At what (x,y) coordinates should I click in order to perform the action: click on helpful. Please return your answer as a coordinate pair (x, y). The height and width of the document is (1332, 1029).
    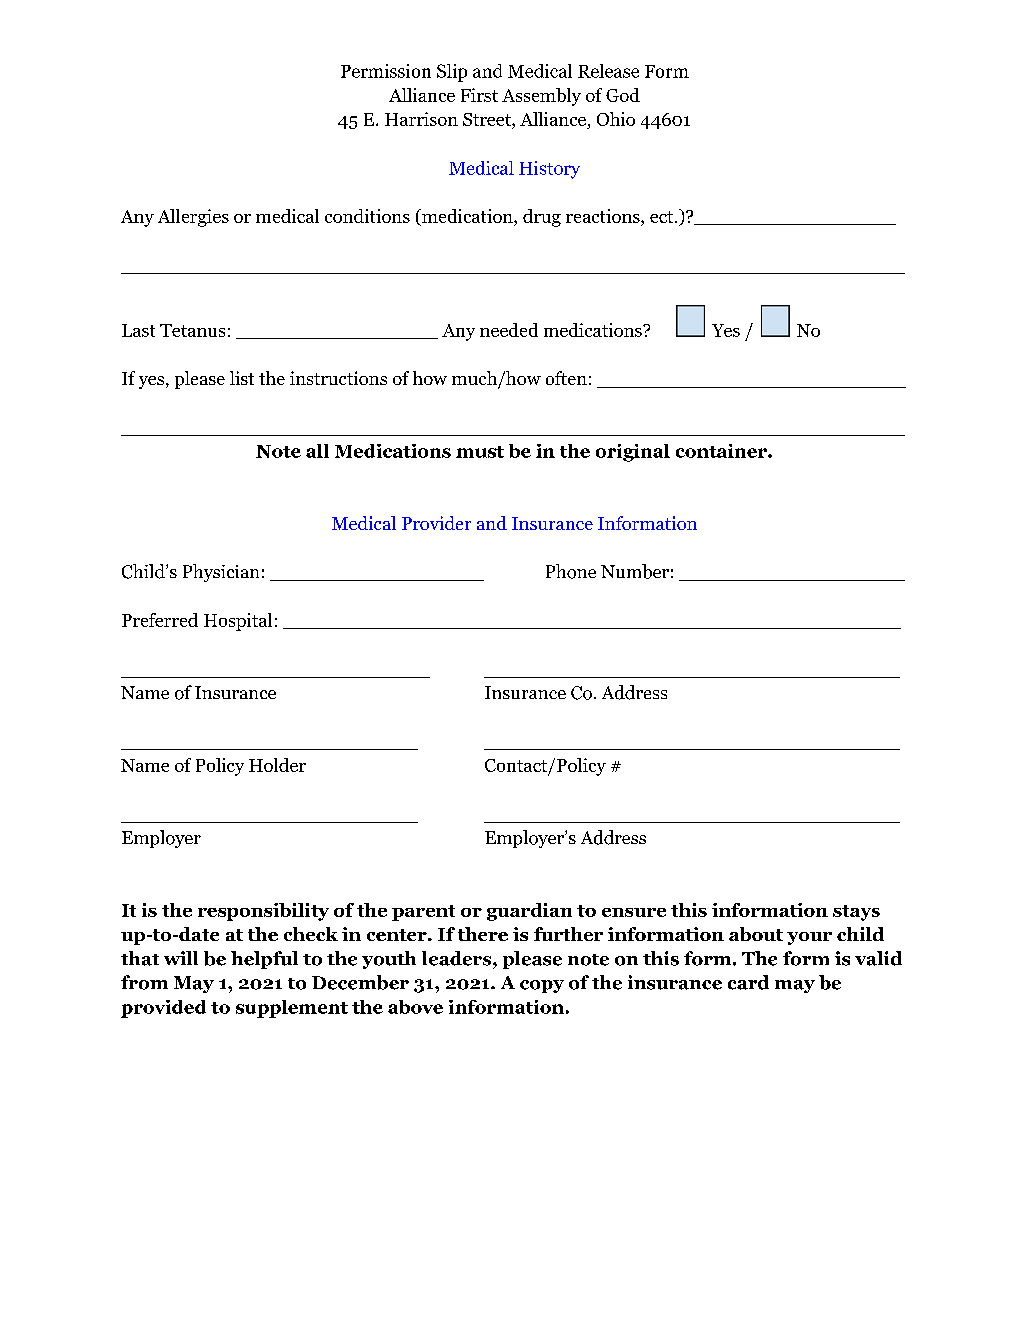
    Looking at the image, I should click on (264, 960).
